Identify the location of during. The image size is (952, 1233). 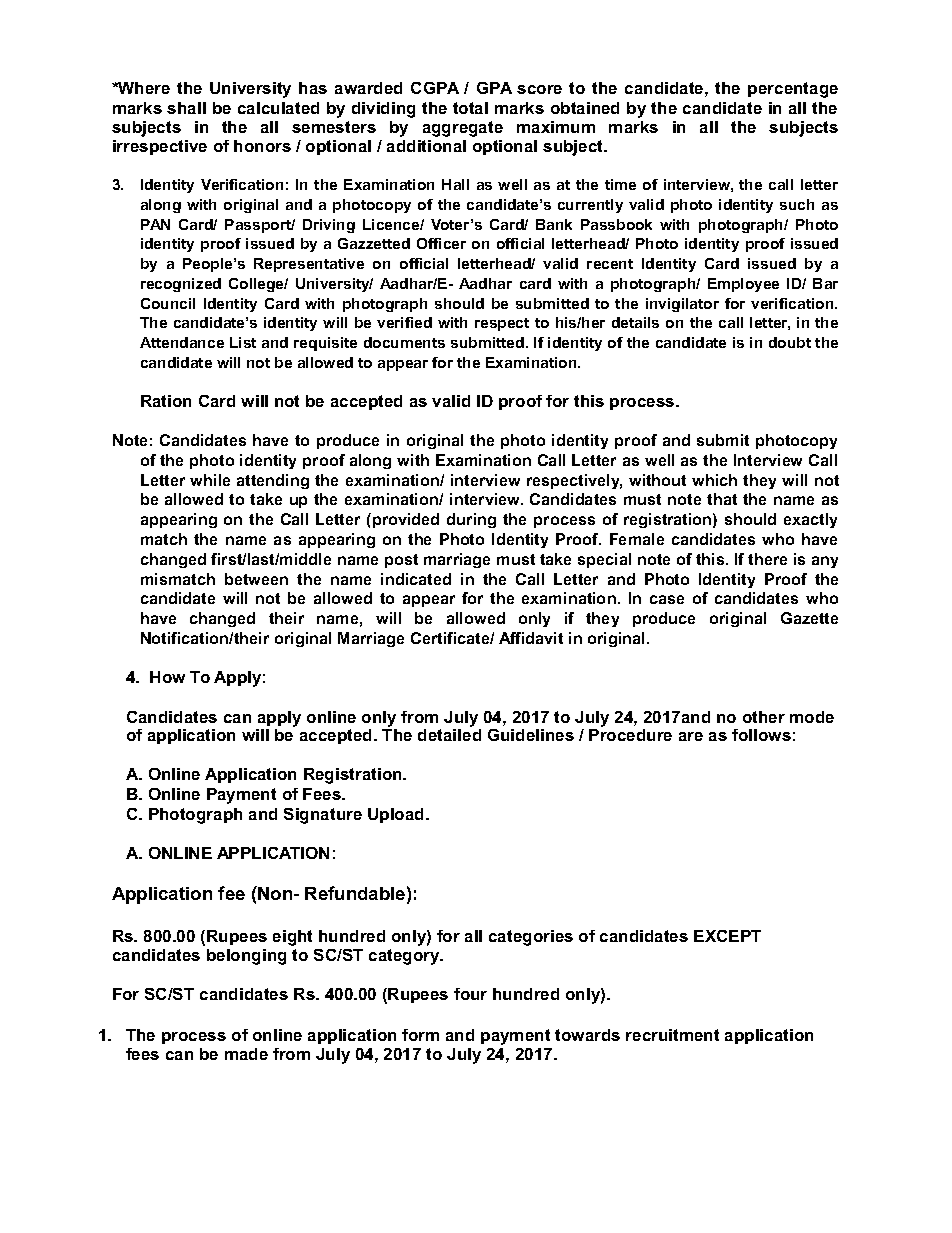
(471, 520).
